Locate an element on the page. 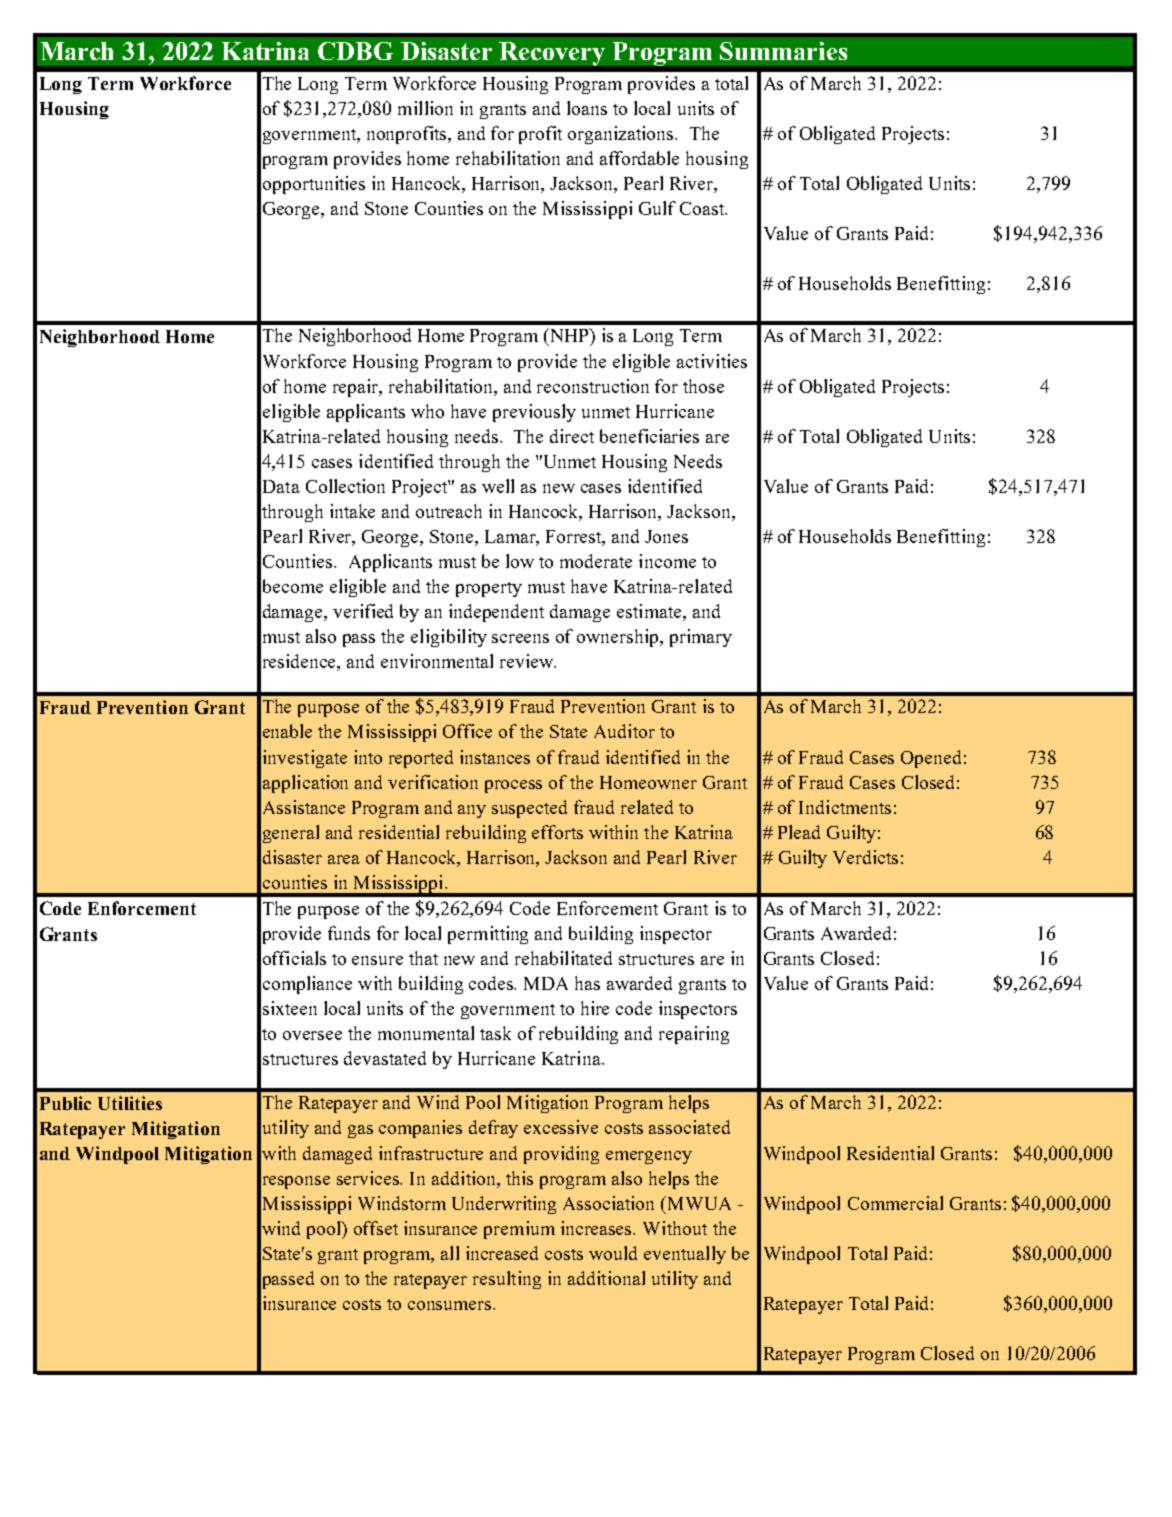 This page has height=1517, width=1172. opportunities is located at coordinates (314, 185).
